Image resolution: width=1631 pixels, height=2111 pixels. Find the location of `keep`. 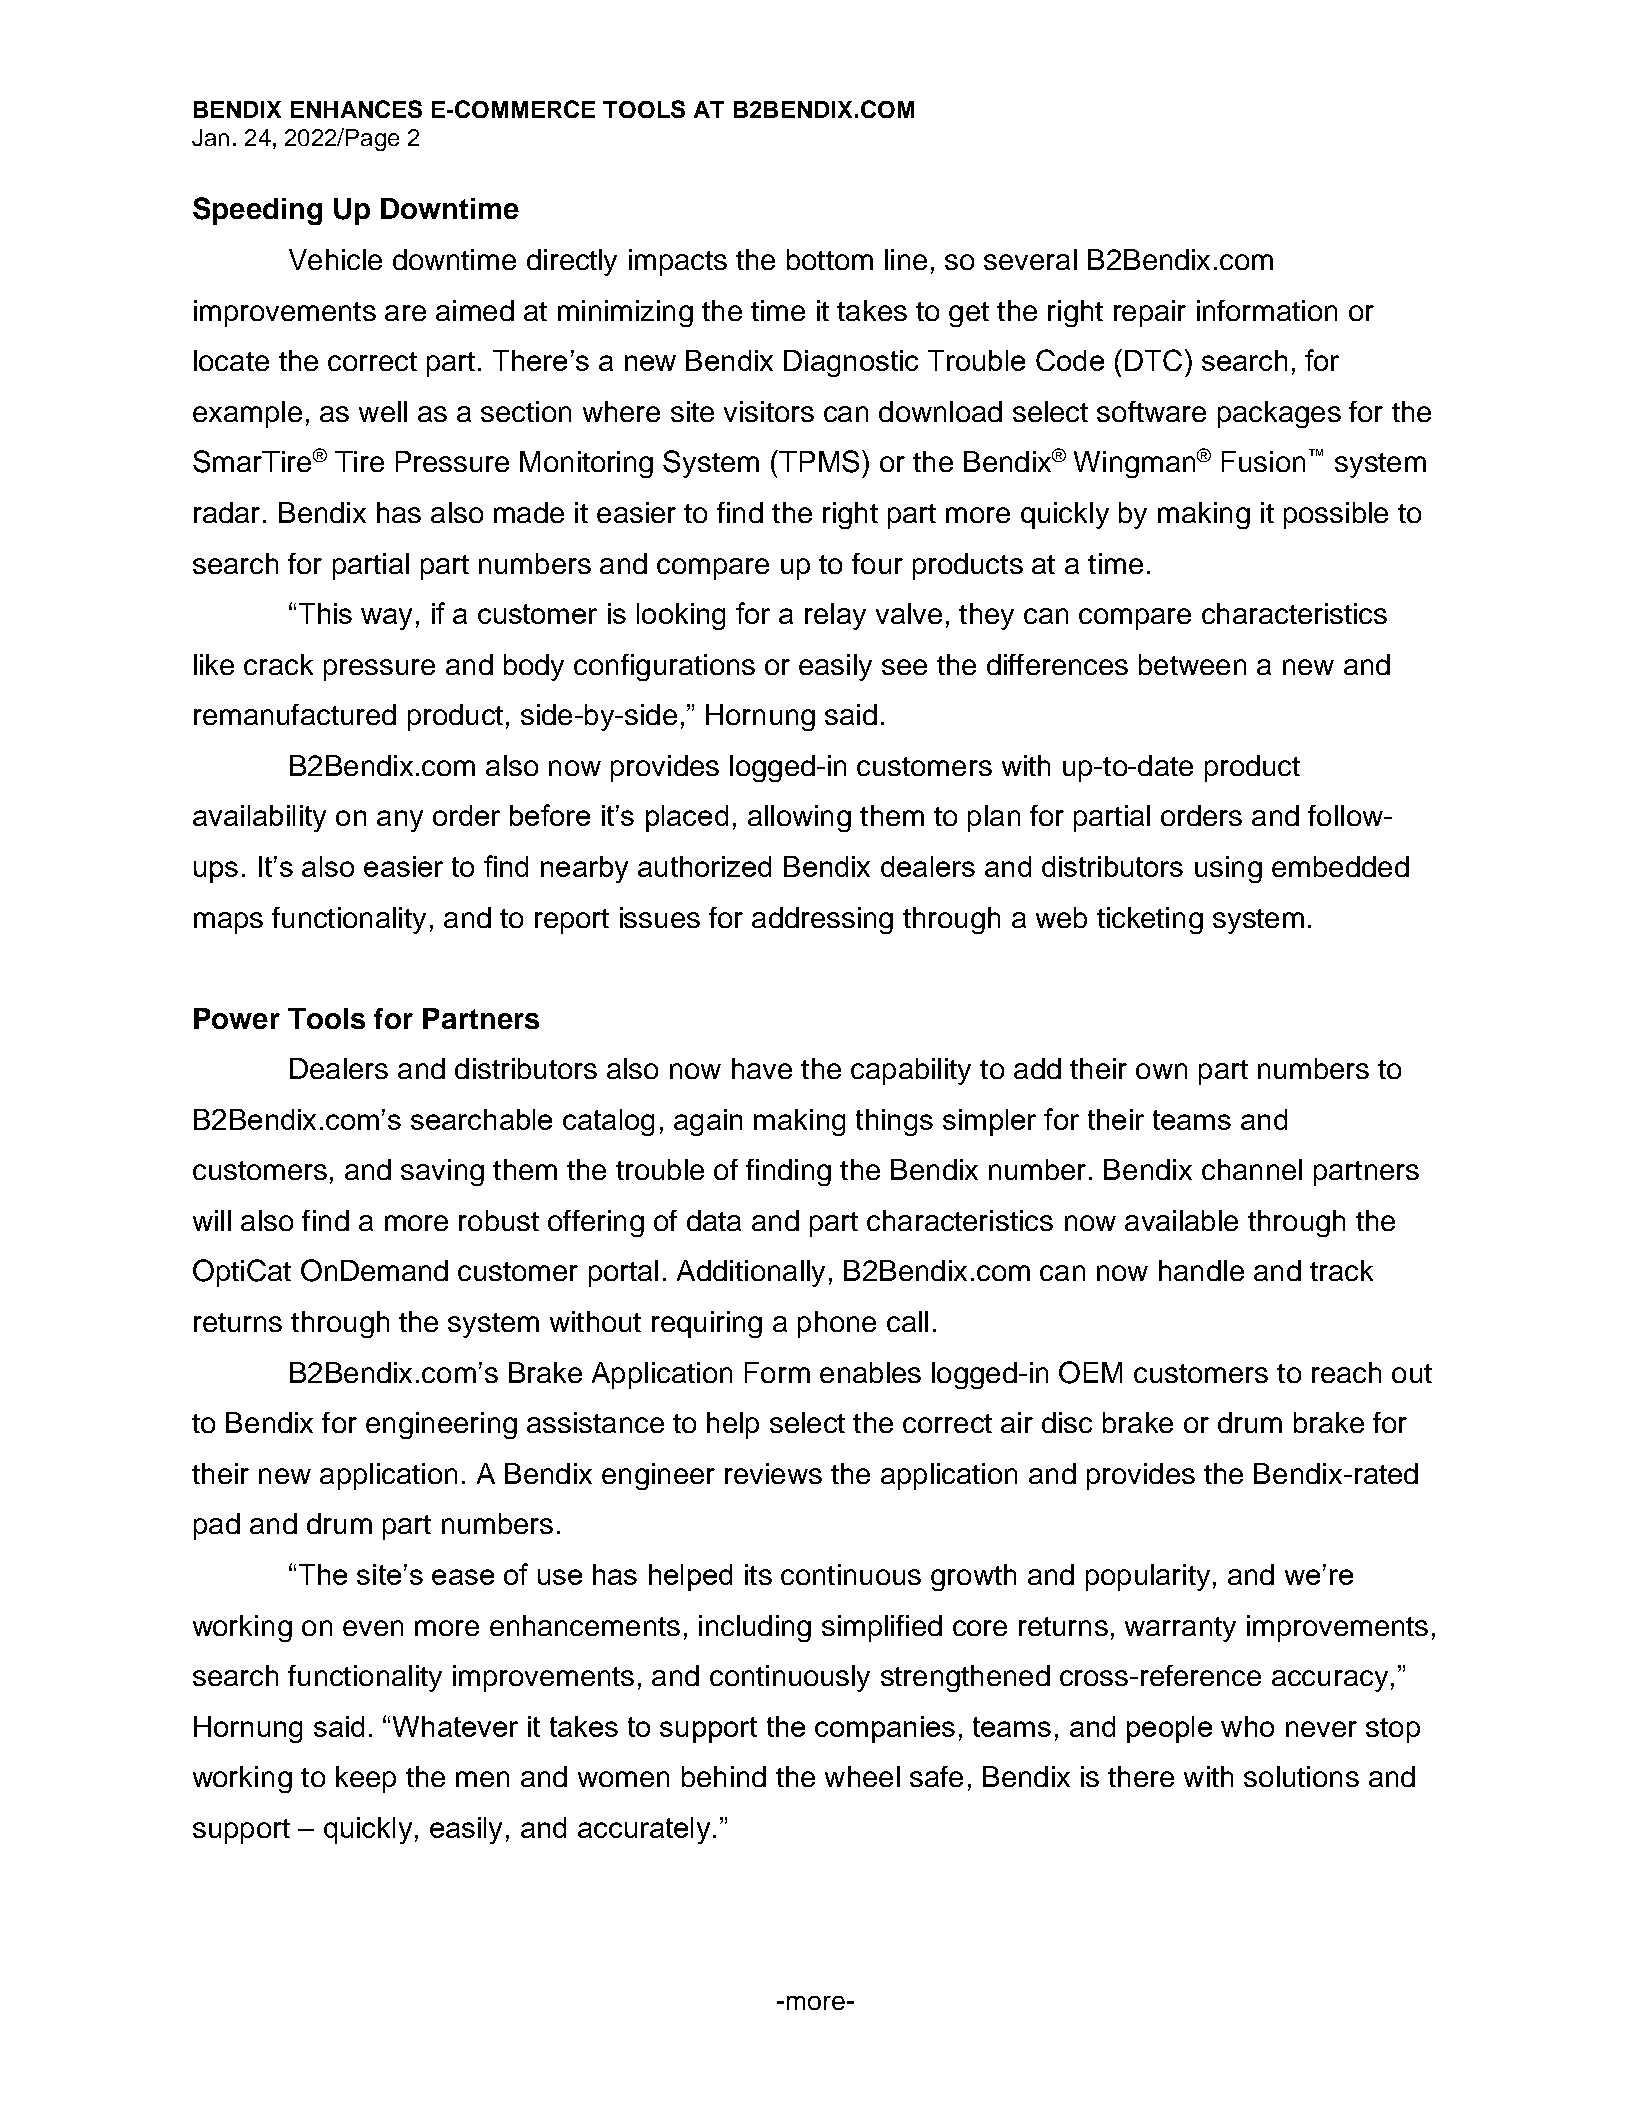

keep is located at coordinates (366, 1779).
